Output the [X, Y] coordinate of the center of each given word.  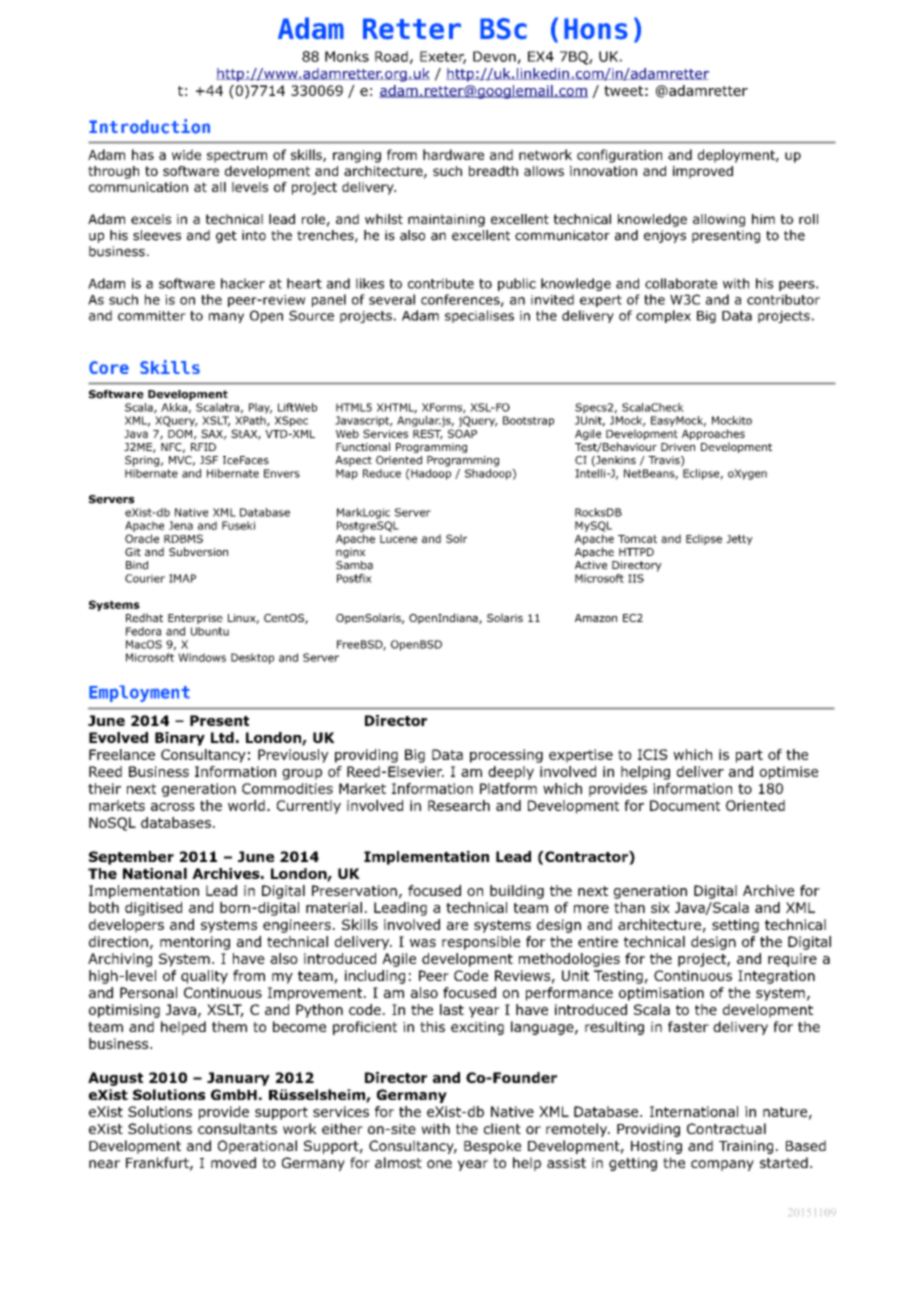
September [131, 858]
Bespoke [492, 1147]
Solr [456, 538]
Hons [596, 29]
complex [663, 316]
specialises [479, 316]
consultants [237, 1128]
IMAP [182, 578]
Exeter [443, 57]
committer [152, 316]
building [517, 892]
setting [735, 926]
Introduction [149, 126]
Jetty [739, 540]
